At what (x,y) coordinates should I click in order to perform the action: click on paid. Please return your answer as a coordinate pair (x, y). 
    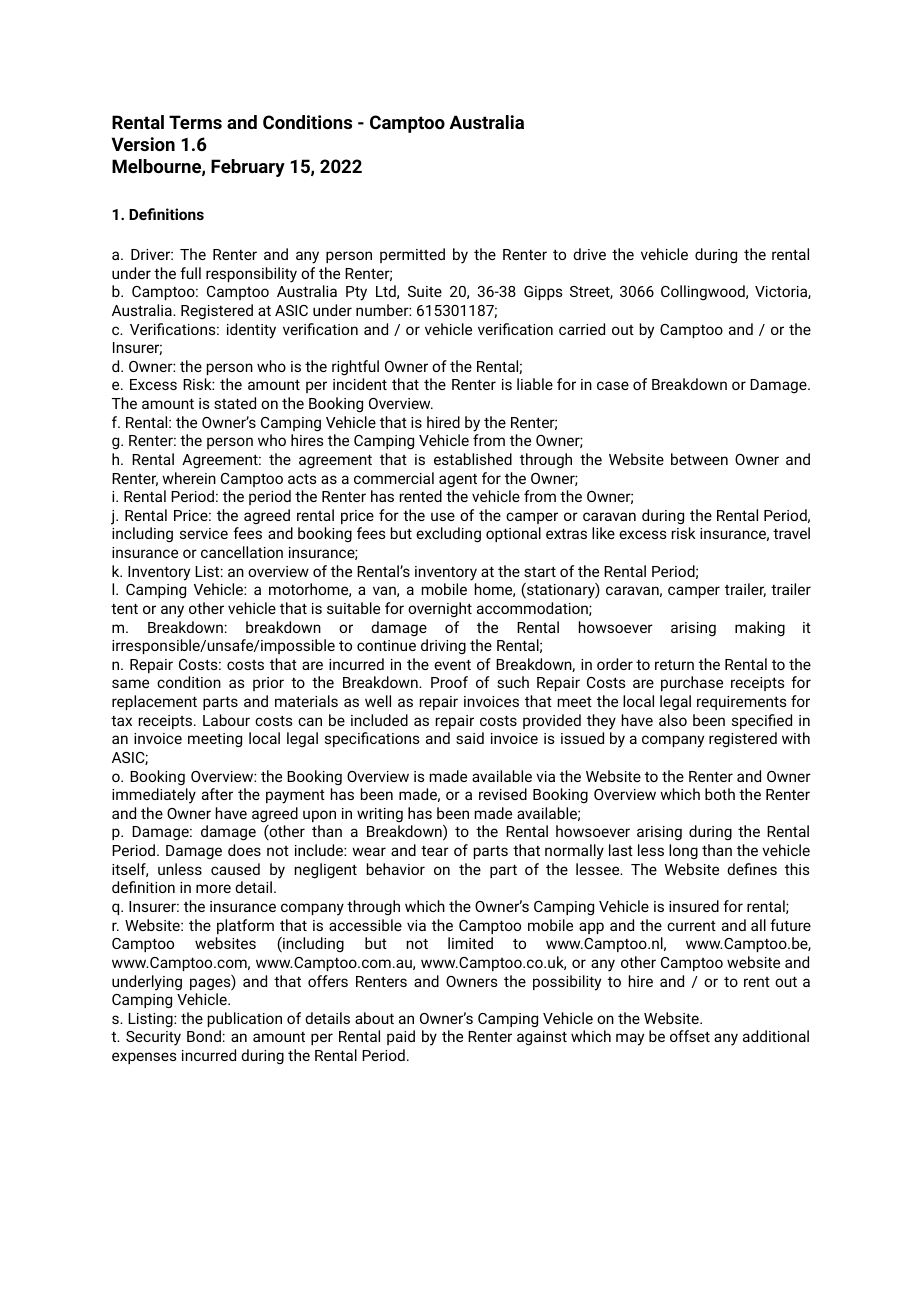
    Looking at the image, I should click on (401, 1037).
